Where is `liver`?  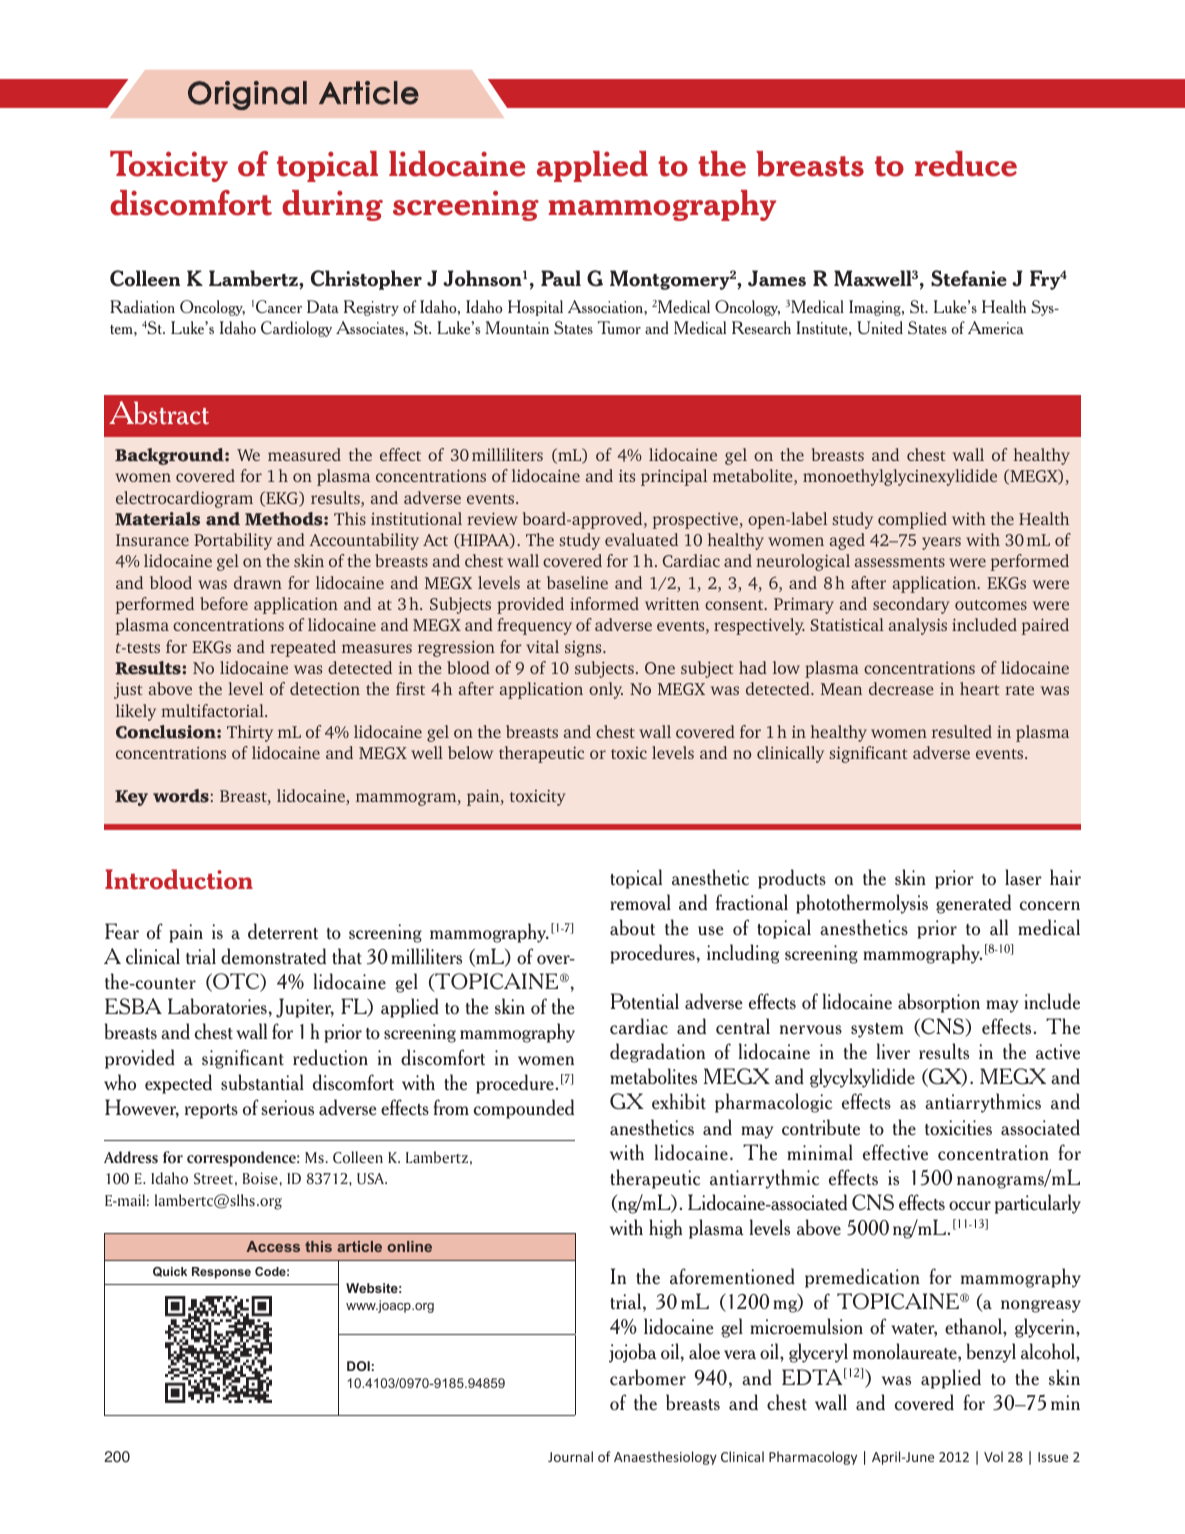
liver is located at coordinates (893, 1051).
